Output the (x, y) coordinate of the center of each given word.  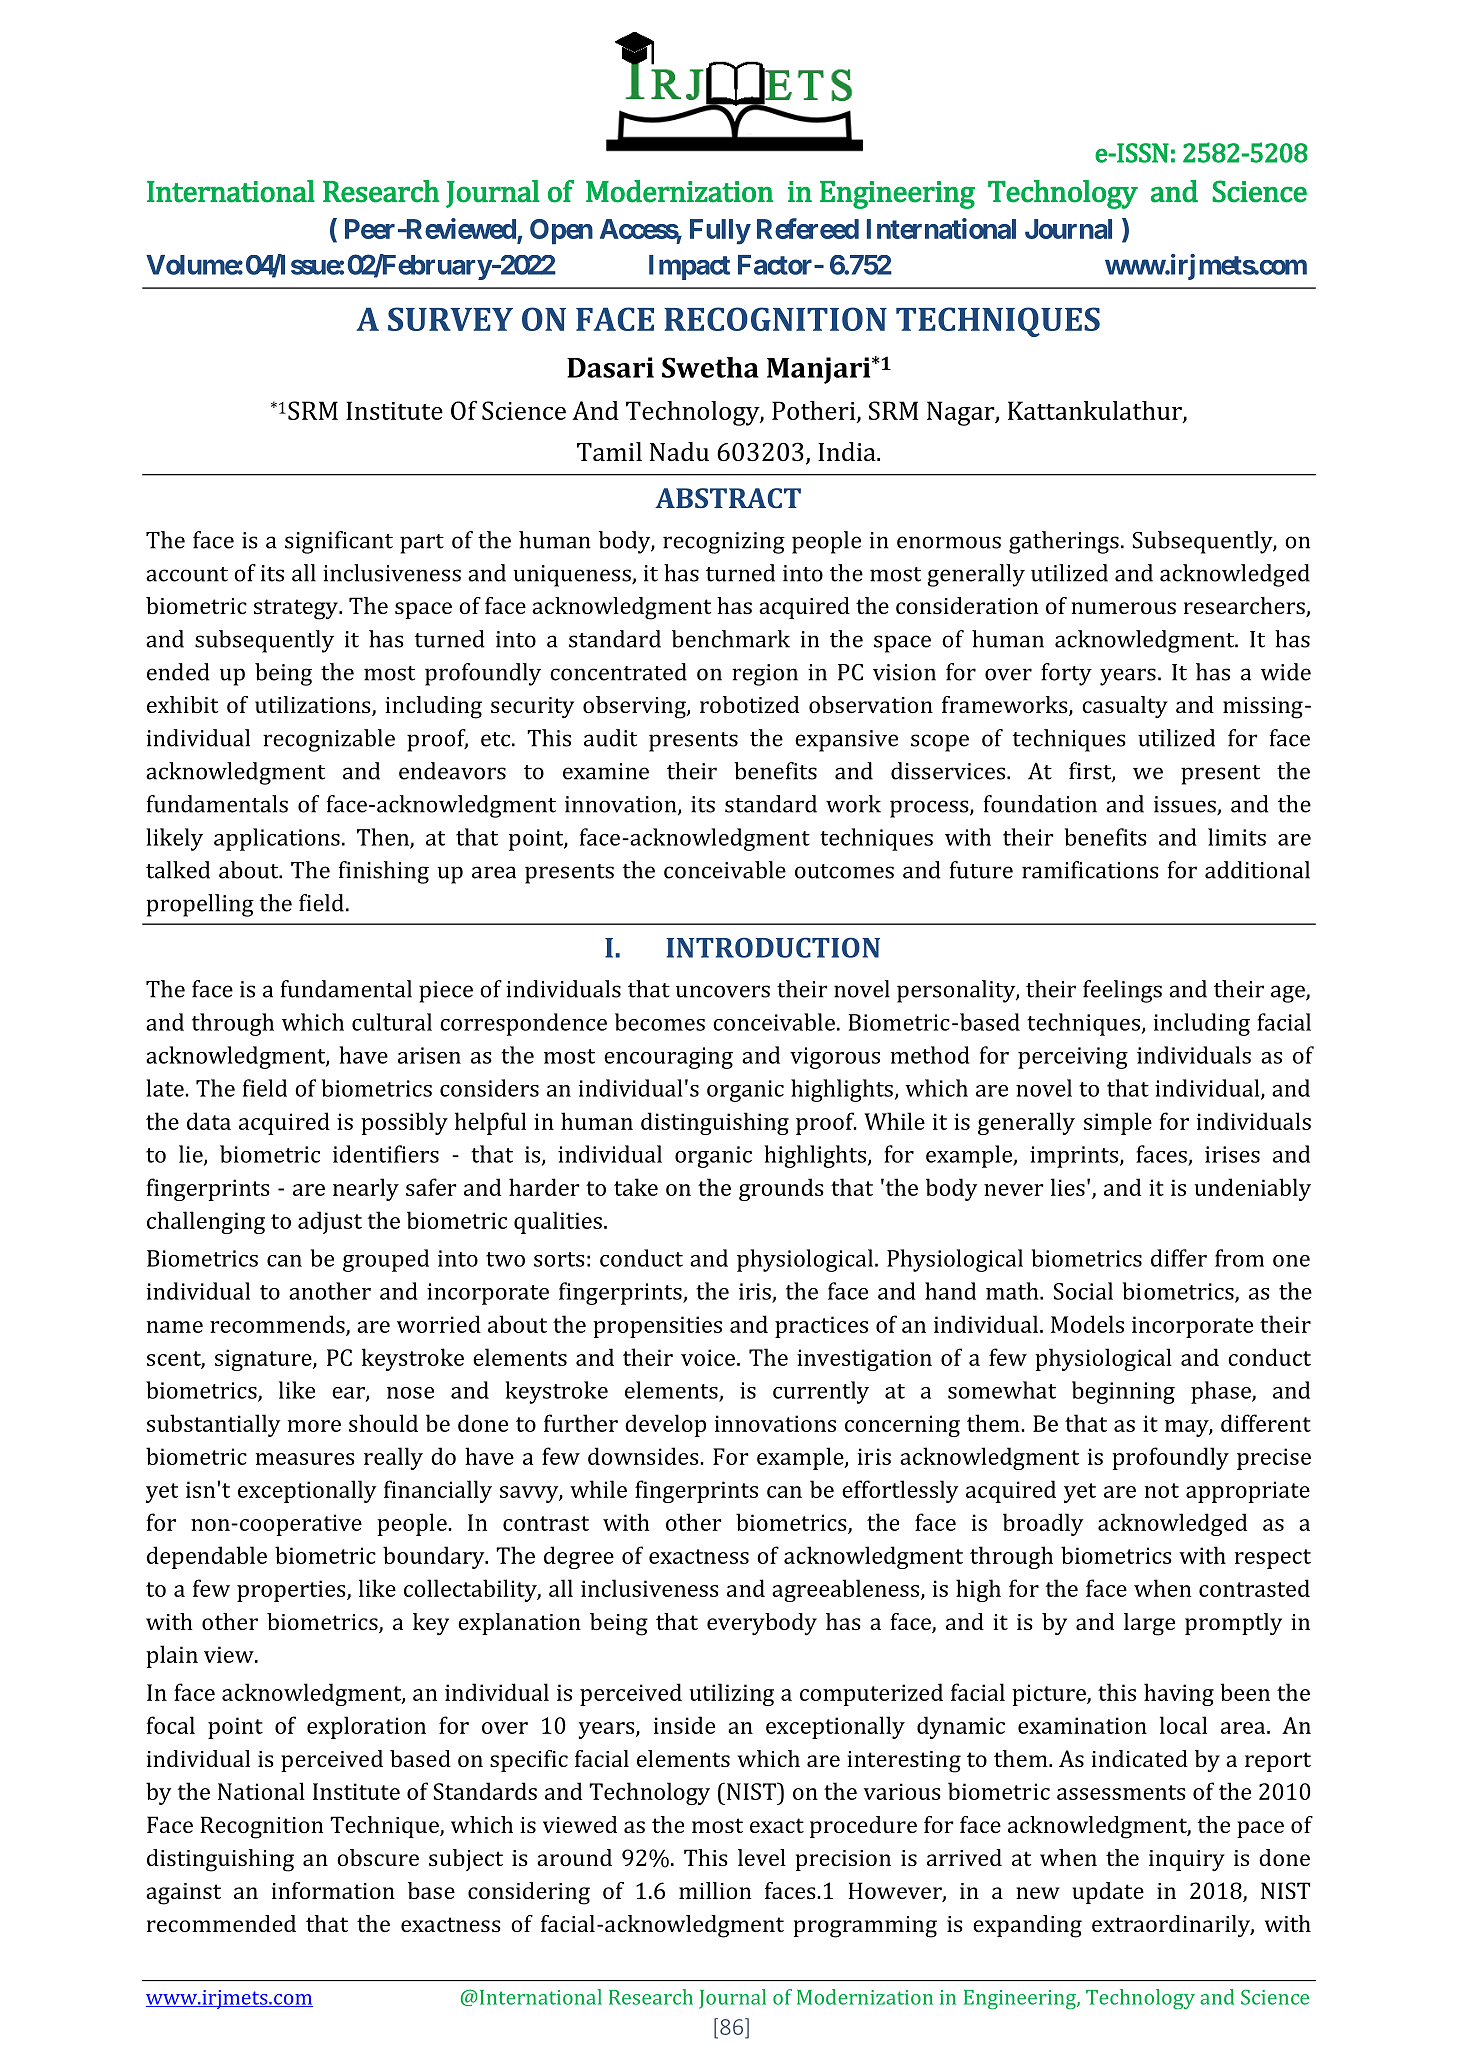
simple (1118, 1123)
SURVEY (450, 319)
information (333, 1890)
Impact (689, 267)
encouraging (668, 1058)
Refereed (808, 228)
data (209, 1121)
